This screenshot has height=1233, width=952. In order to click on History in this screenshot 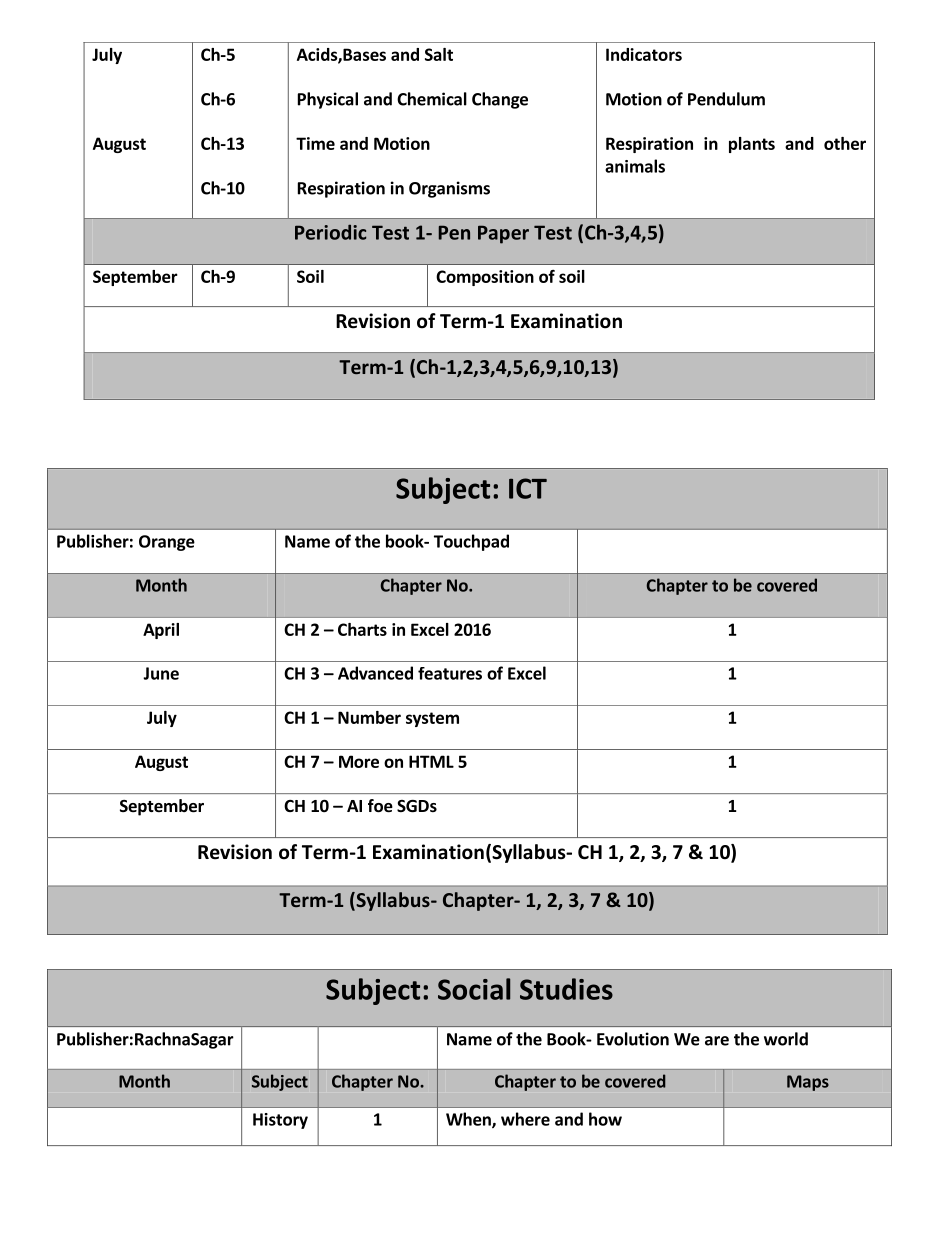, I will do `click(280, 1121)`.
